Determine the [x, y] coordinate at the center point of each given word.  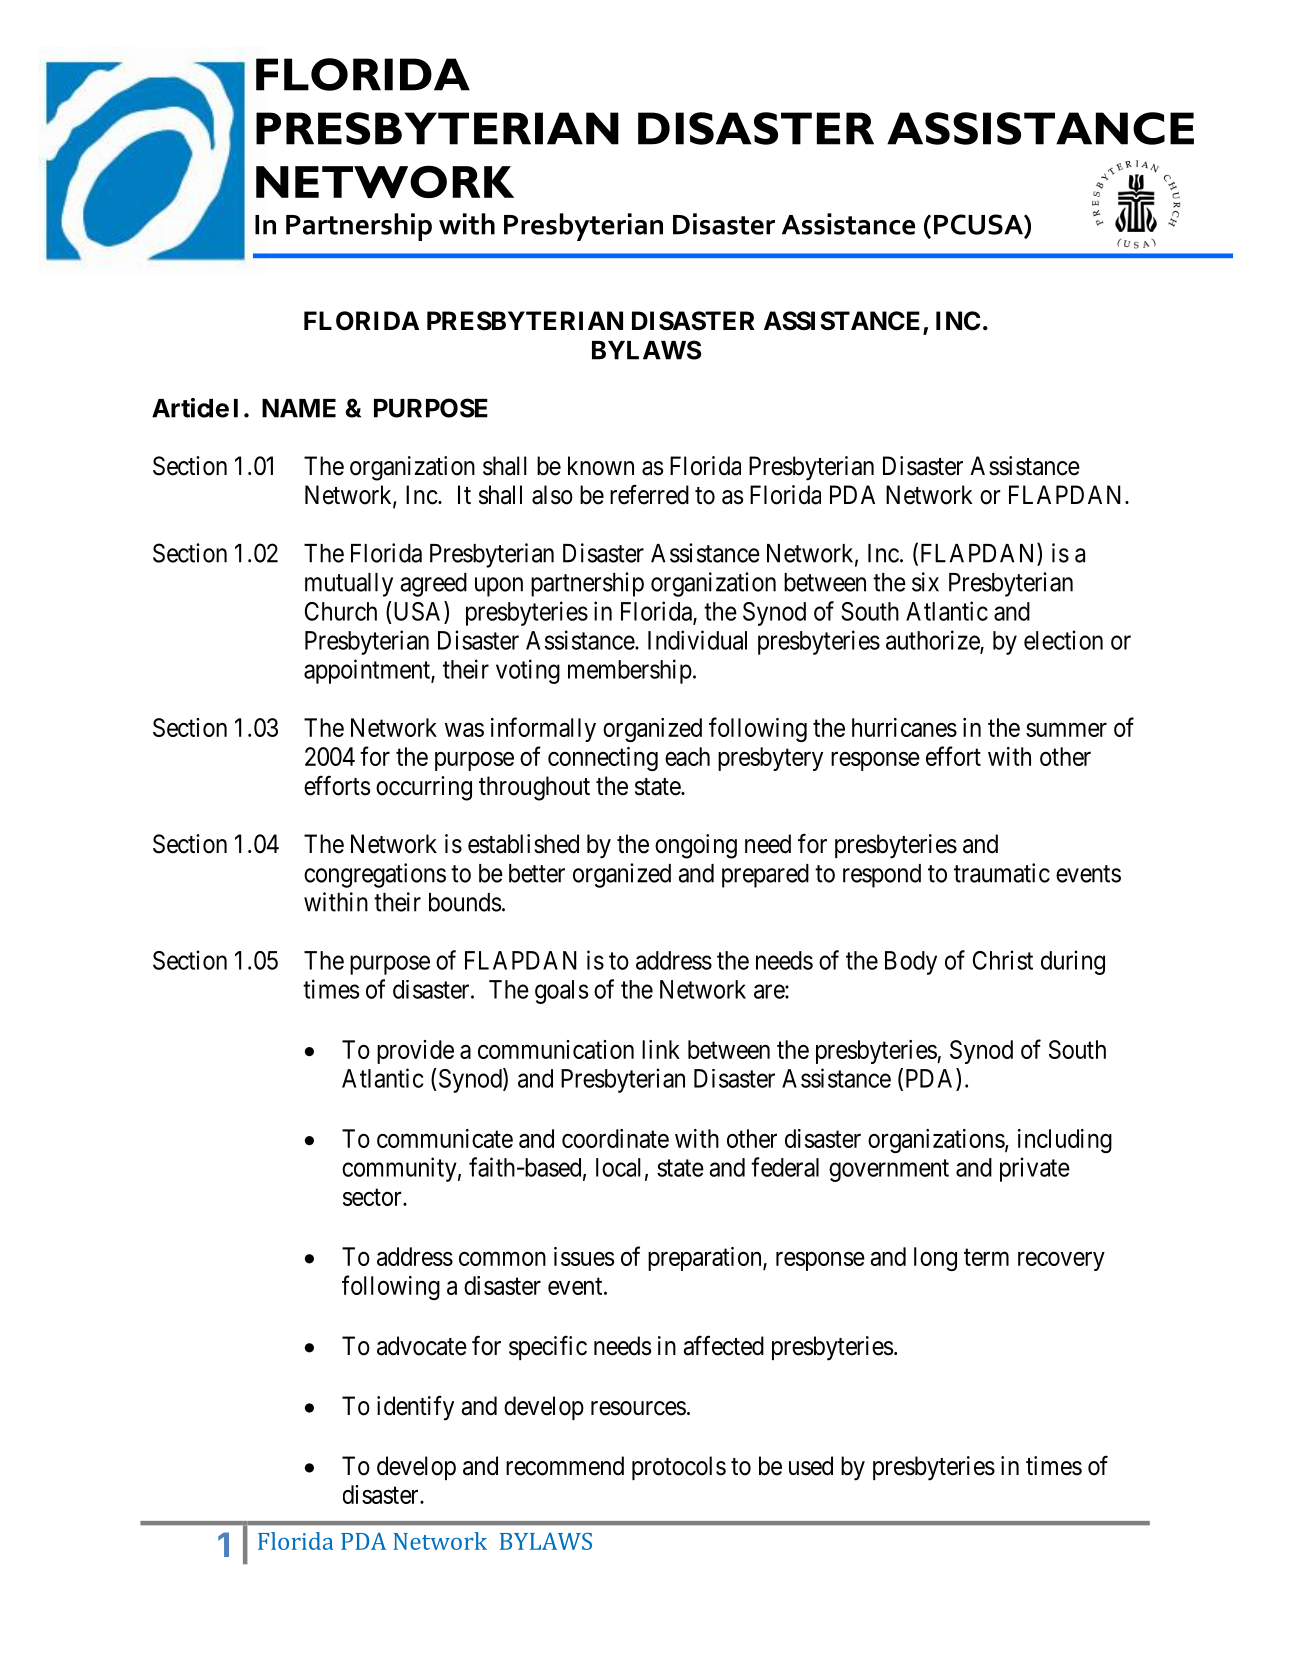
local [618, 1167]
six [925, 582]
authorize [933, 641]
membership [630, 671]
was [464, 730]
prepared [765, 876]
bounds [465, 902]
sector [373, 1197]
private [1035, 1169]
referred [649, 494]
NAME [299, 408]
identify [415, 1408]
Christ [1003, 960]
